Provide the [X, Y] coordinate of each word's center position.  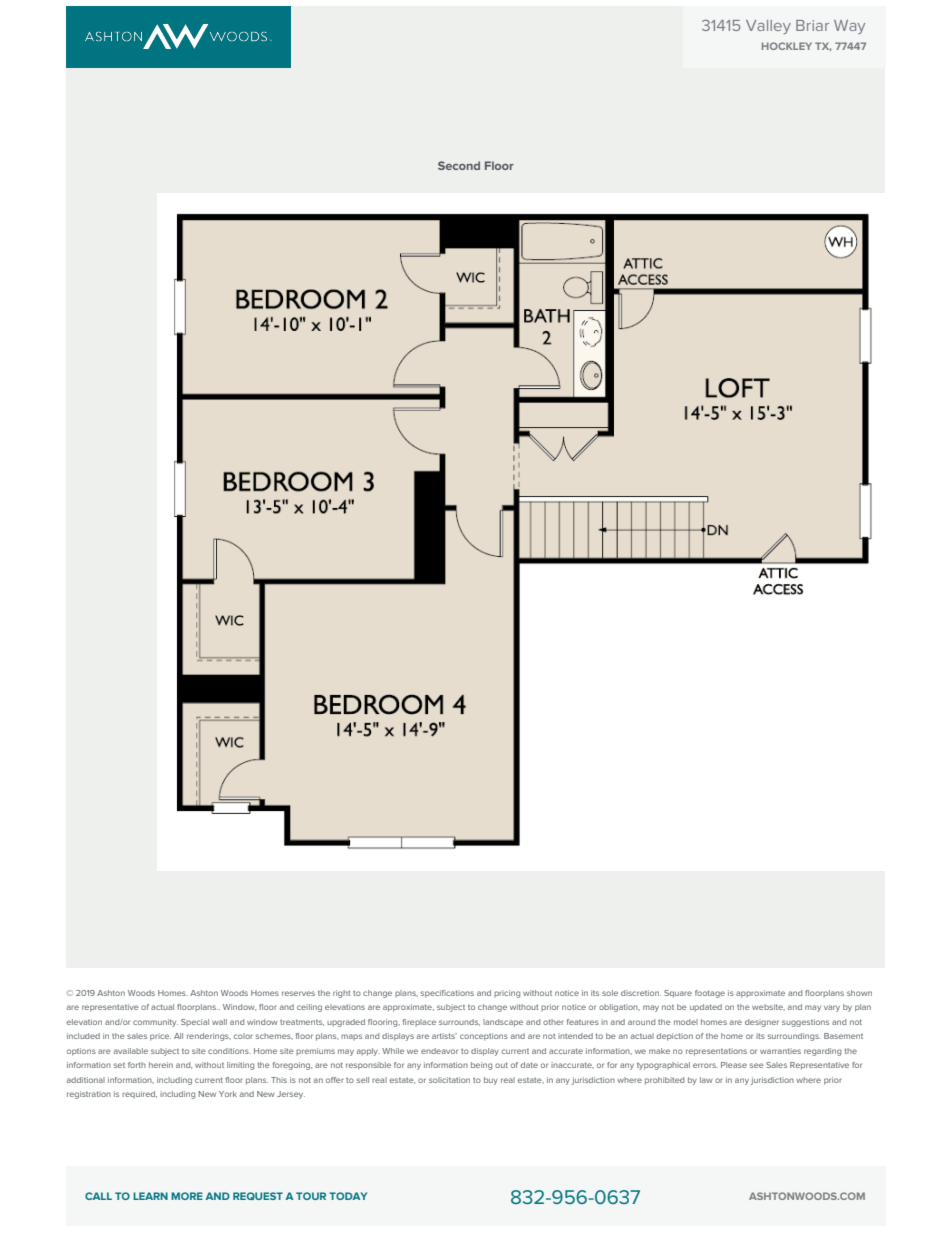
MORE [187, 1196]
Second [459, 165]
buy [491, 1081]
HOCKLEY [787, 46]
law [706, 1080]
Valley [768, 27]
